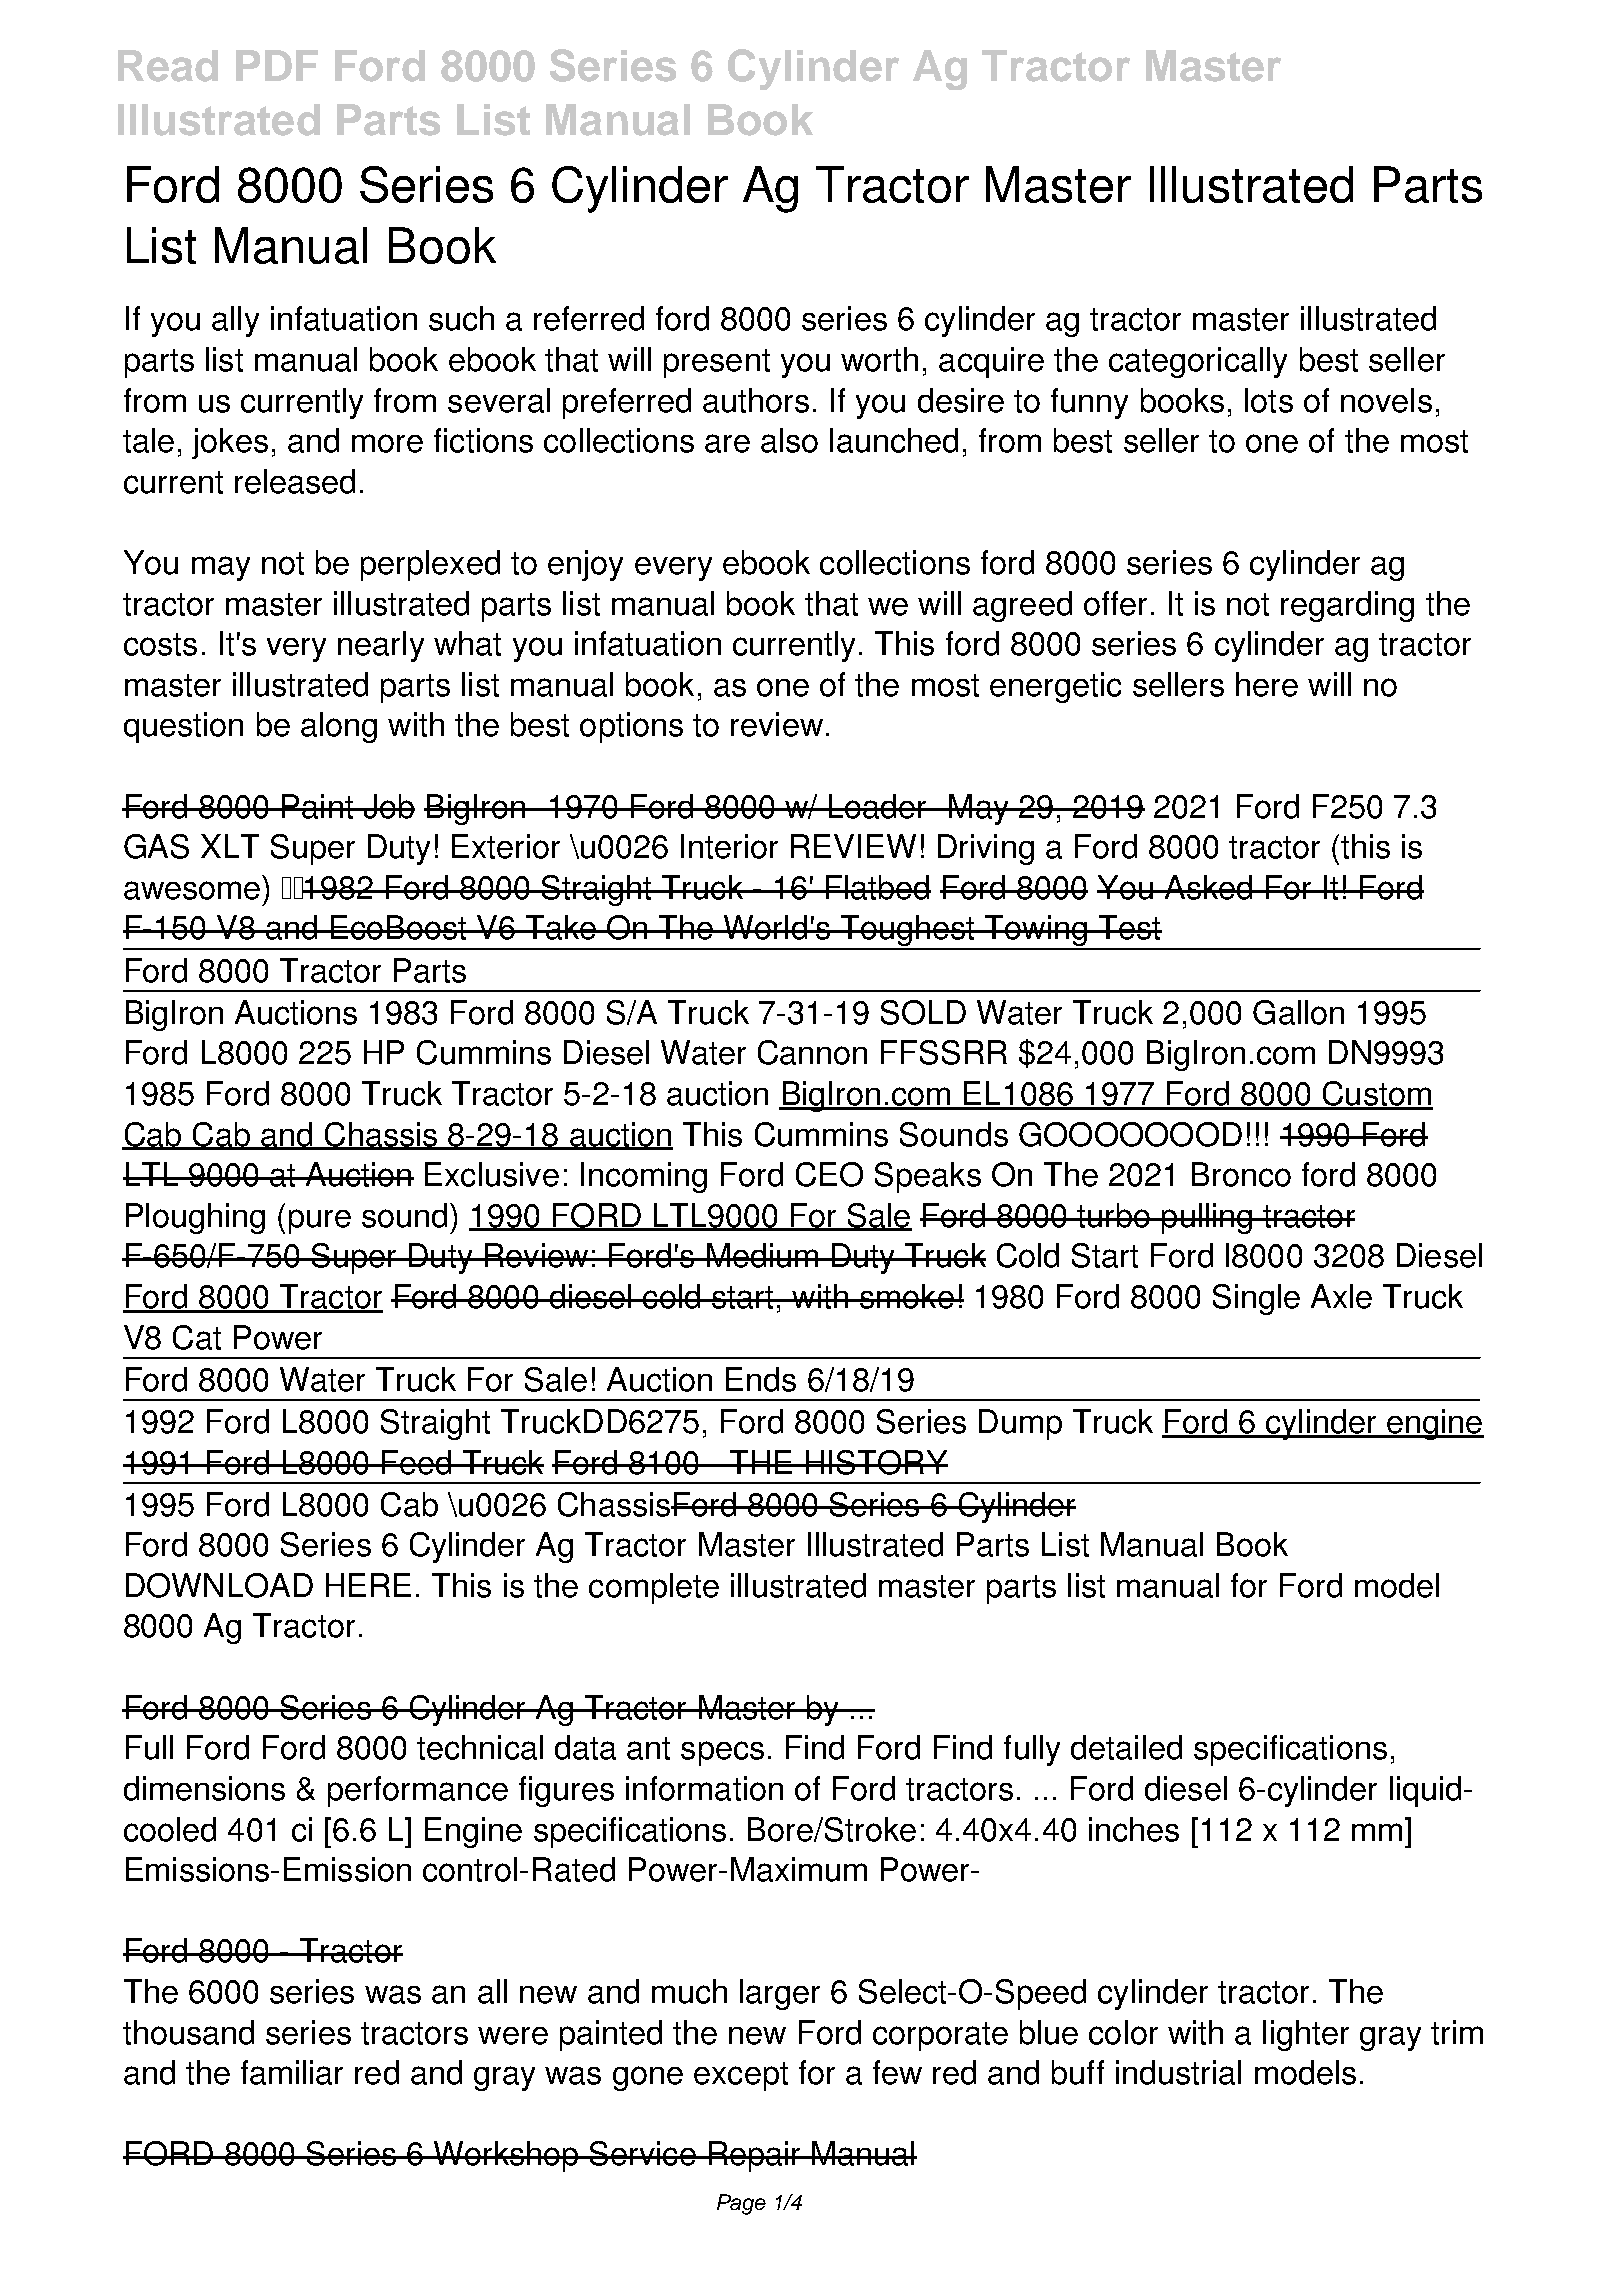  I want to click on PDF, so click(277, 65).
